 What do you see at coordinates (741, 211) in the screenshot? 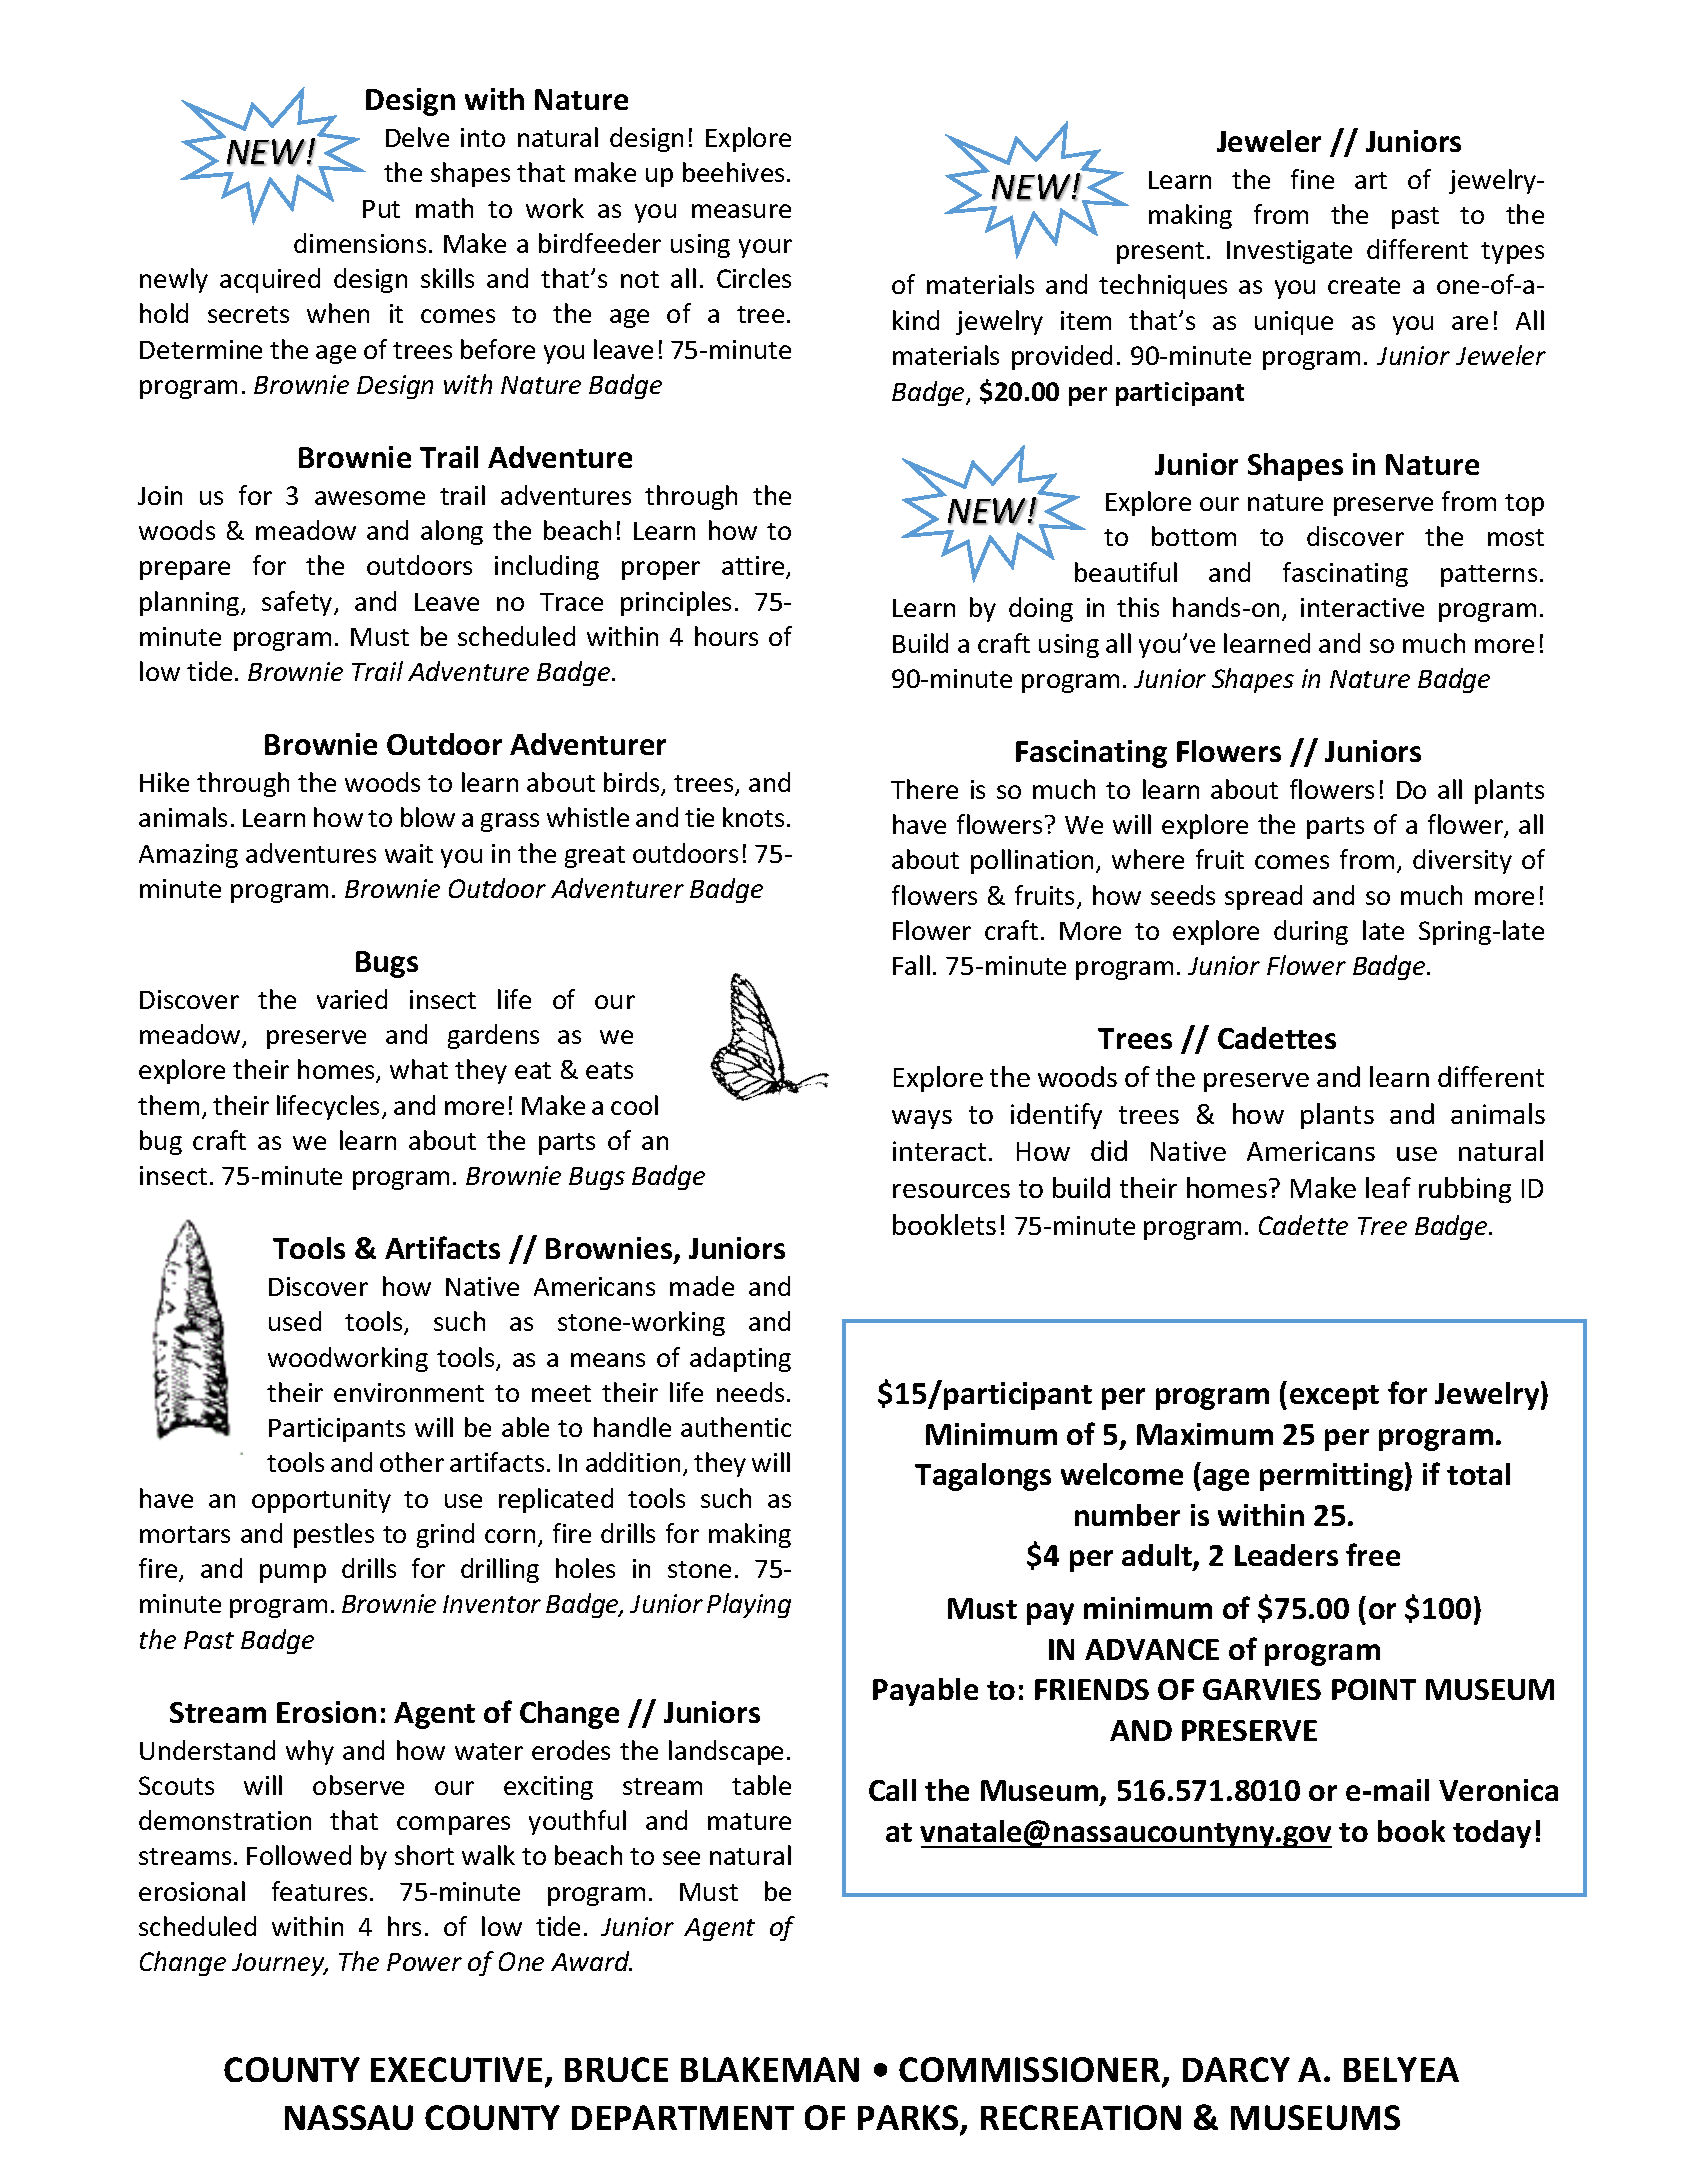
I see `measure` at bounding box center [741, 211].
